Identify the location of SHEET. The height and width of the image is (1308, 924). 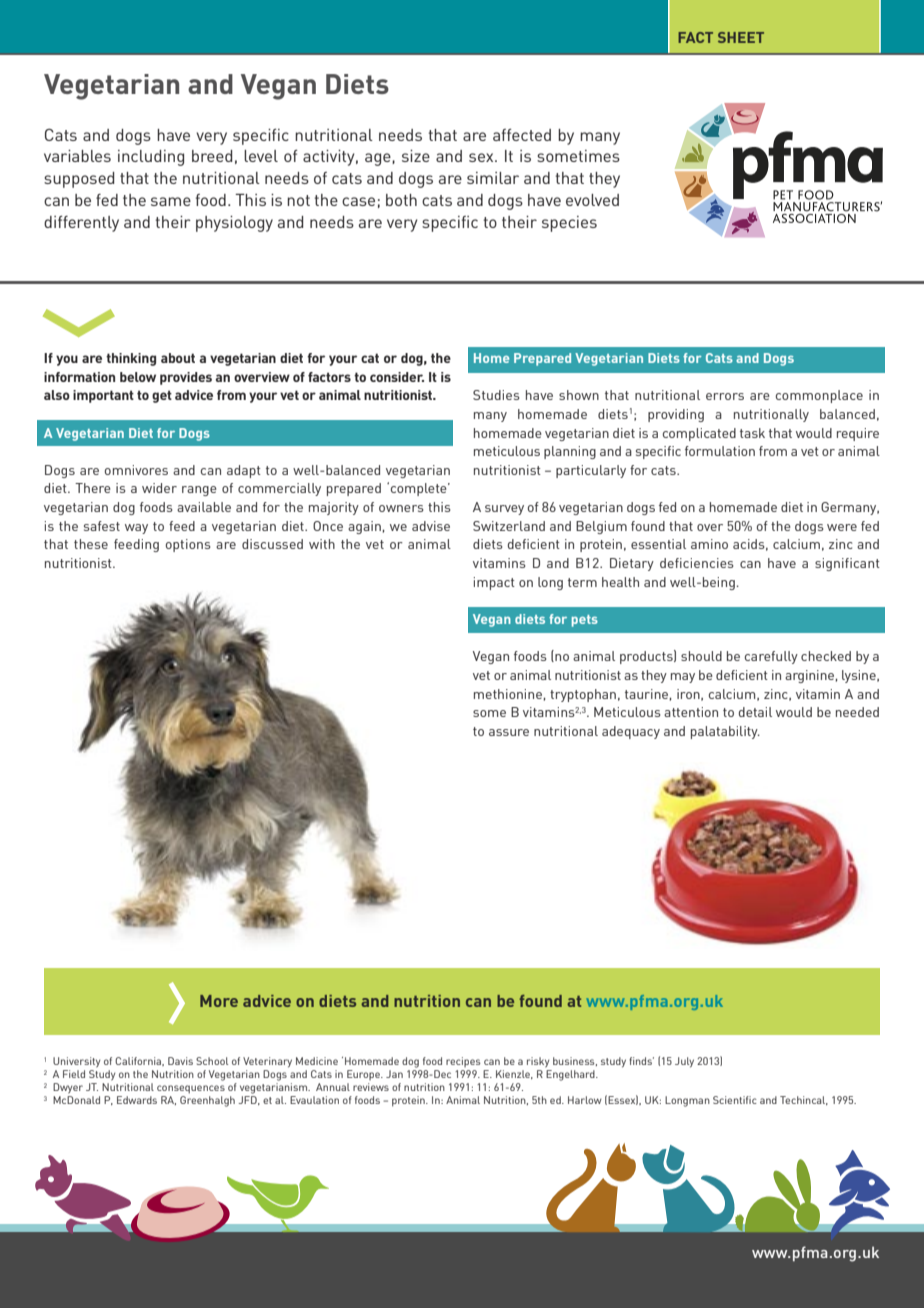
(741, 37).
